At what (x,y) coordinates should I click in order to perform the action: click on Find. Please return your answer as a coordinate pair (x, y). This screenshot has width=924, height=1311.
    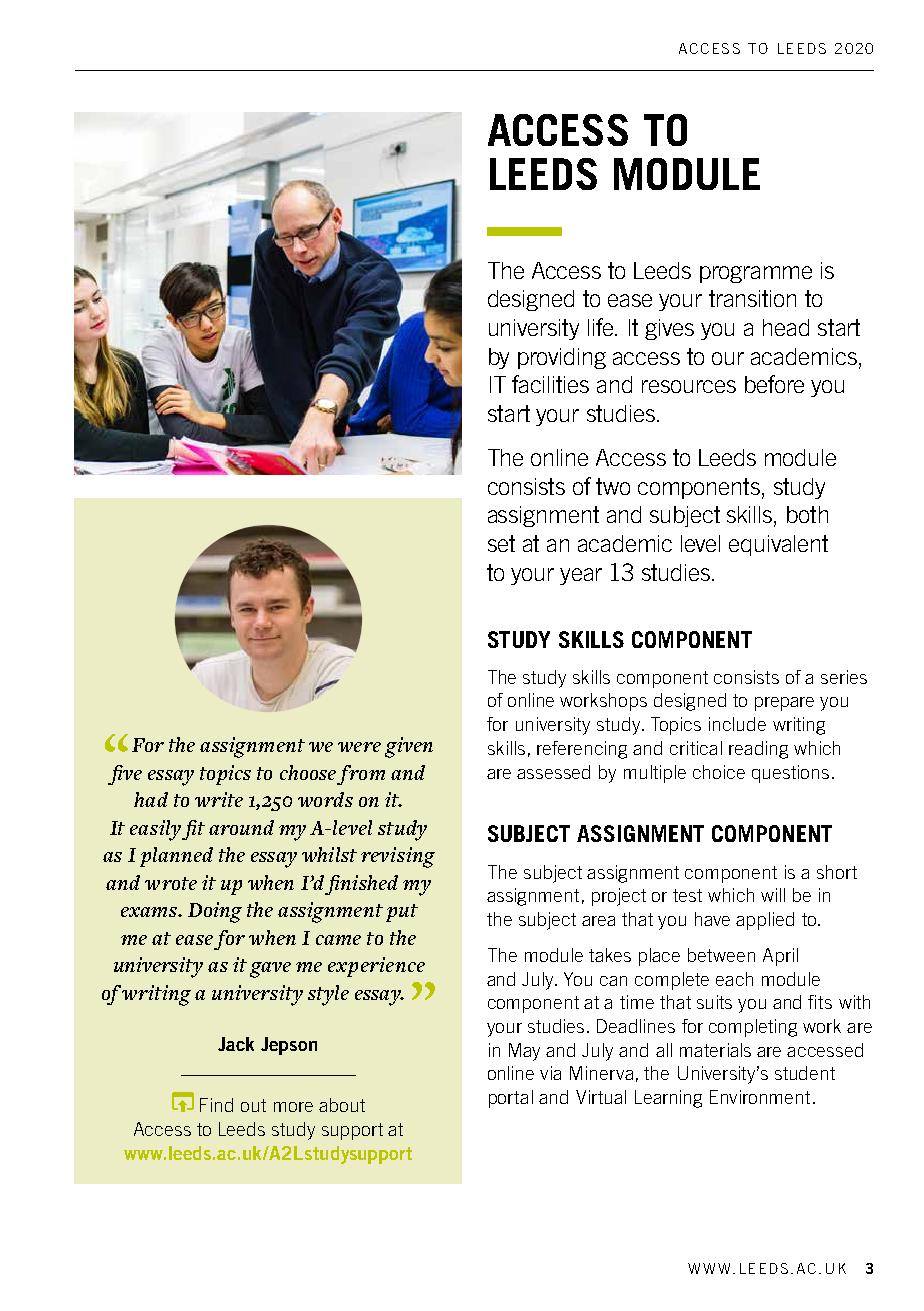
    Looking at the image, I should click on (216, 1105).
